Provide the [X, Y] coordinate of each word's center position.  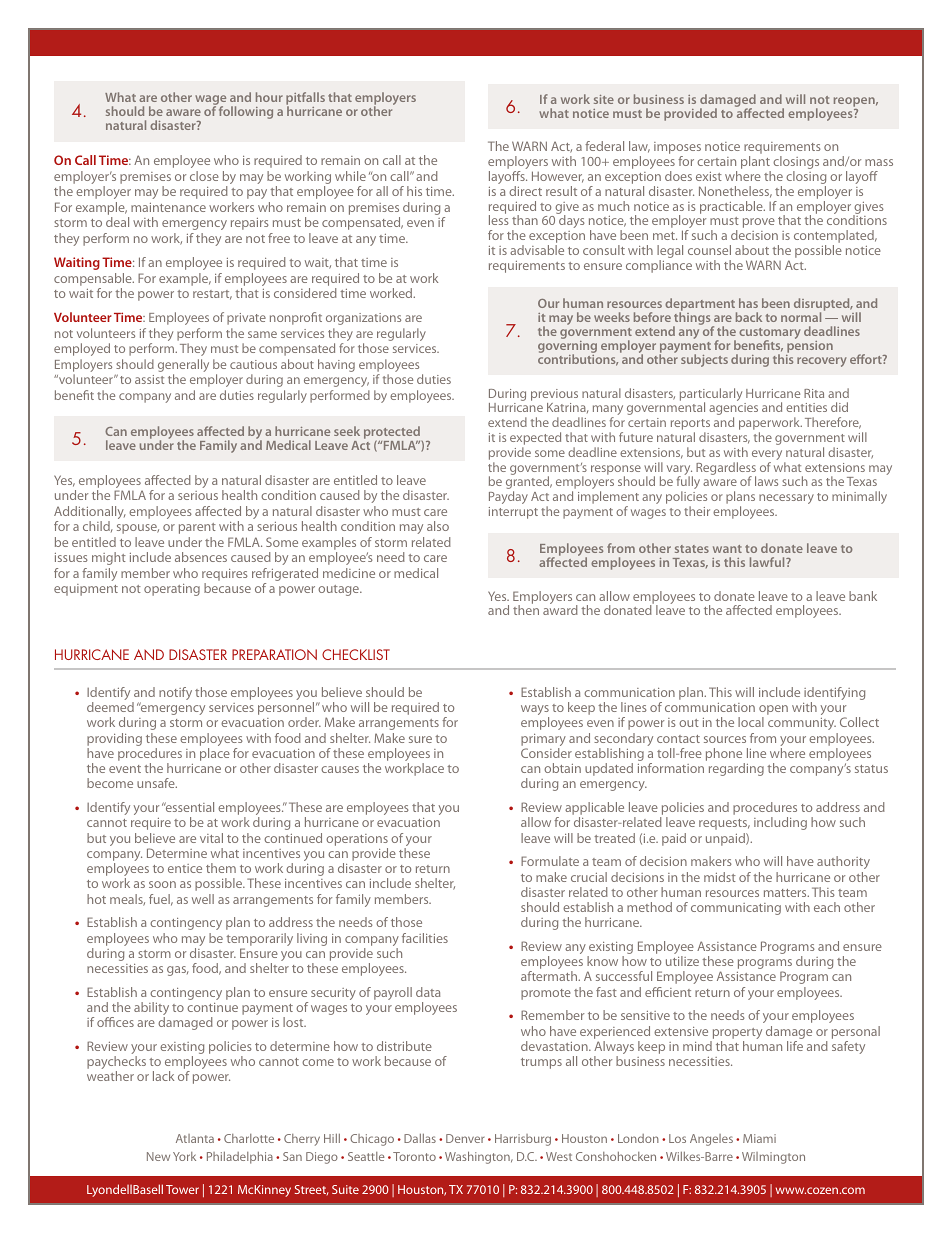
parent [197, 528]
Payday [508, 497]
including [780, 823]
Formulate [550, 861]
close [204, 176]
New [158, 1156]
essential [188, 807]
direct [525, 191]
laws [766, 481]
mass [879, 162]
